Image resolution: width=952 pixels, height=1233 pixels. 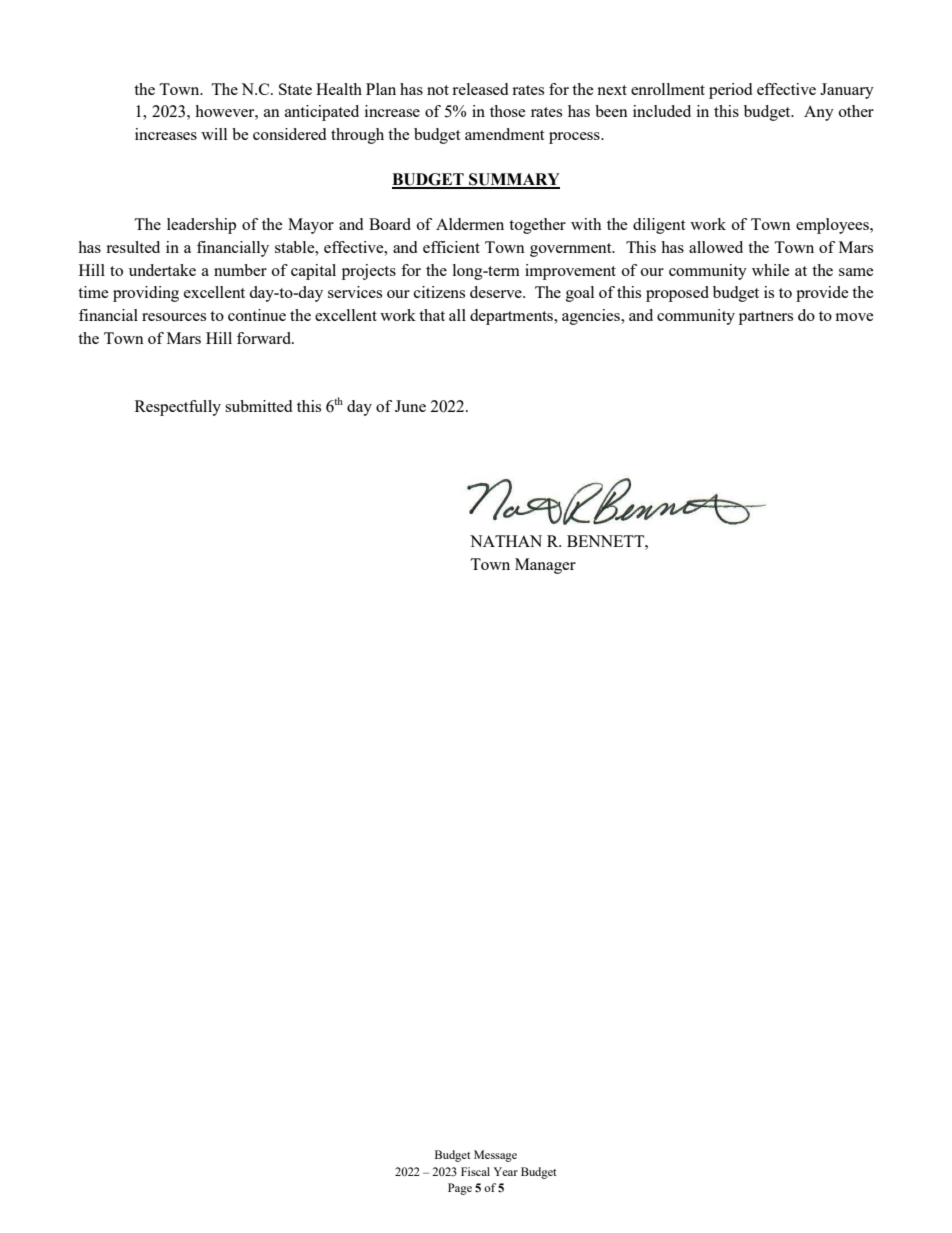 What do you see at coordinates (495, 1156) in the screenshot?
I see `Message` at bounding box center [495, 1156].
